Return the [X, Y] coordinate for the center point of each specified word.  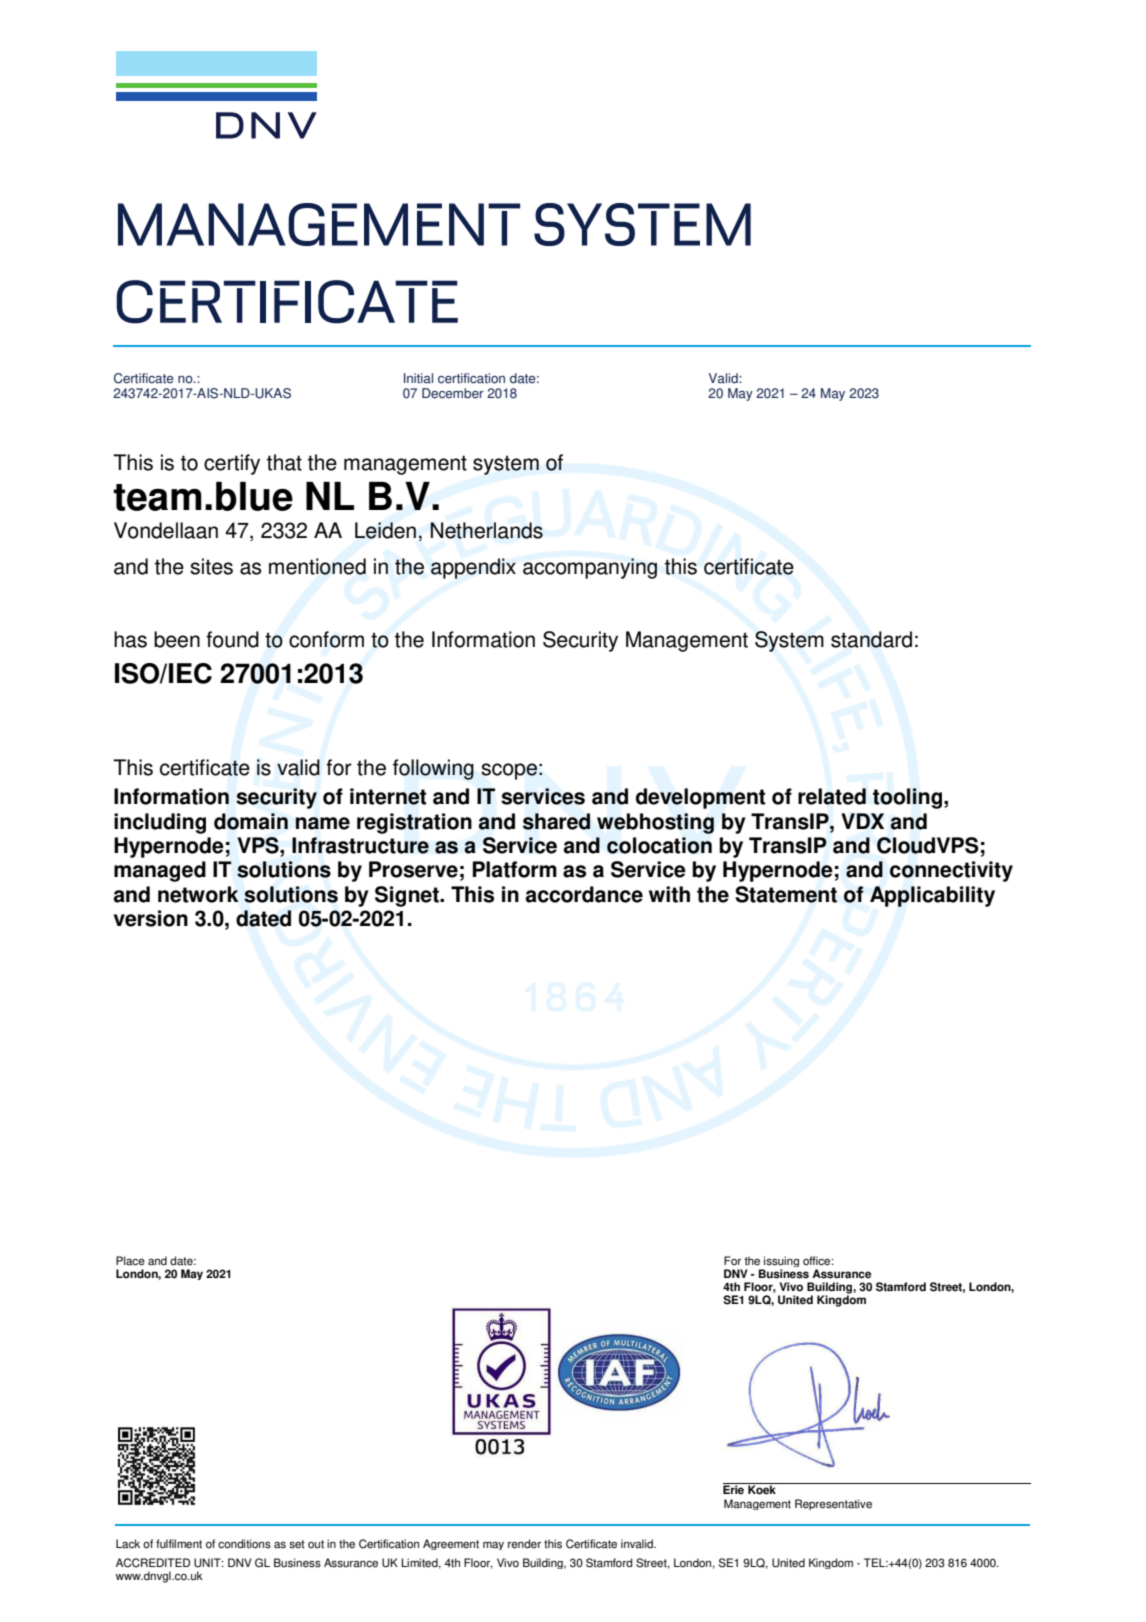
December [453, 393]
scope [509, 771]
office [818, 1261]
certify [232, 464]
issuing [780, 1263]
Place [130, 1261]
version [151, 918]
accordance [584, 894]
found [232, 639]
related [832, 796]
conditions [244, 1544]
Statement [786, 894]
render [524, 1544]
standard [871, 639]
